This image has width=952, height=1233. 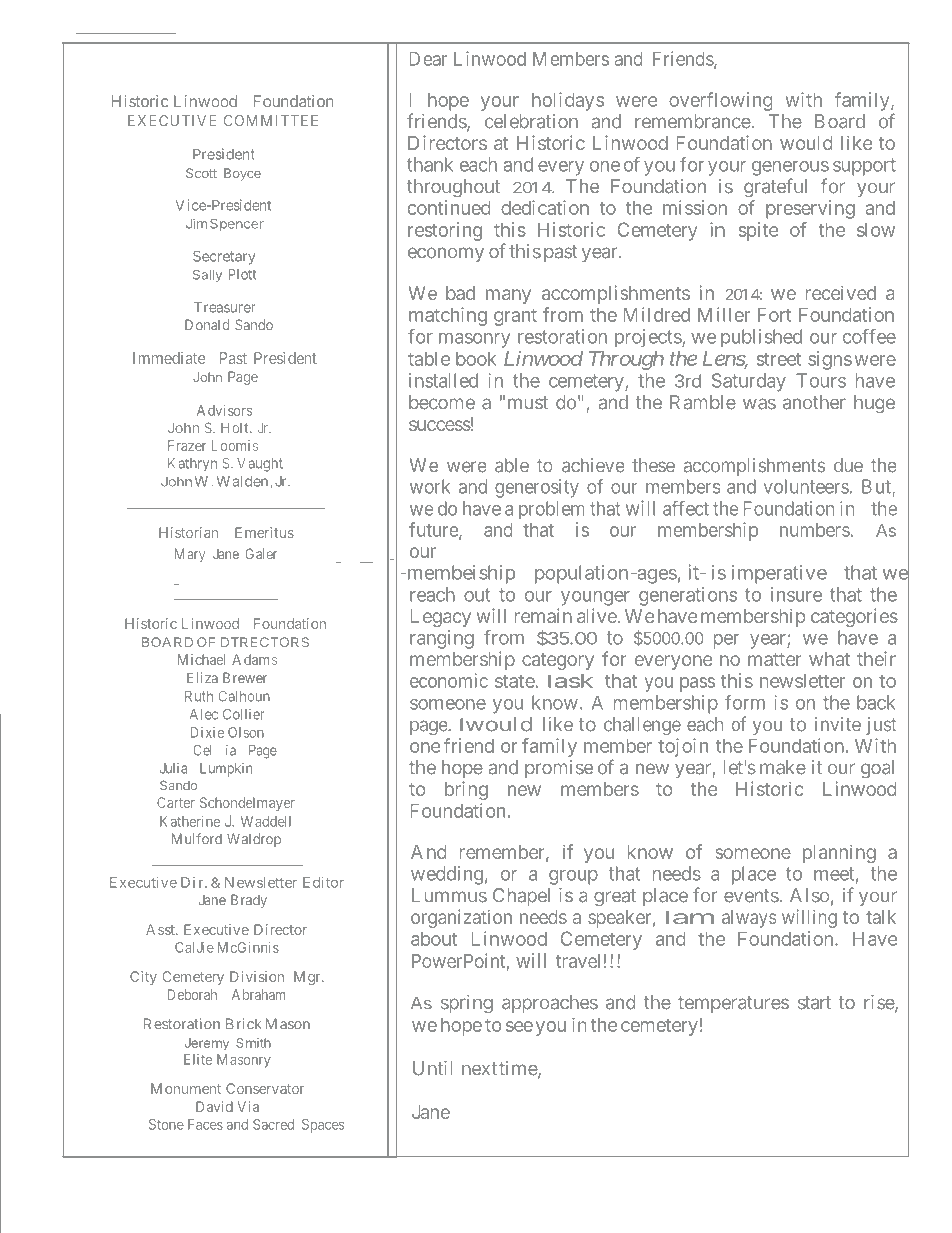 What do you see at coordinates (271, 120) in the image?
I see `COMMITTEE` at bounding box center [271, 120].
